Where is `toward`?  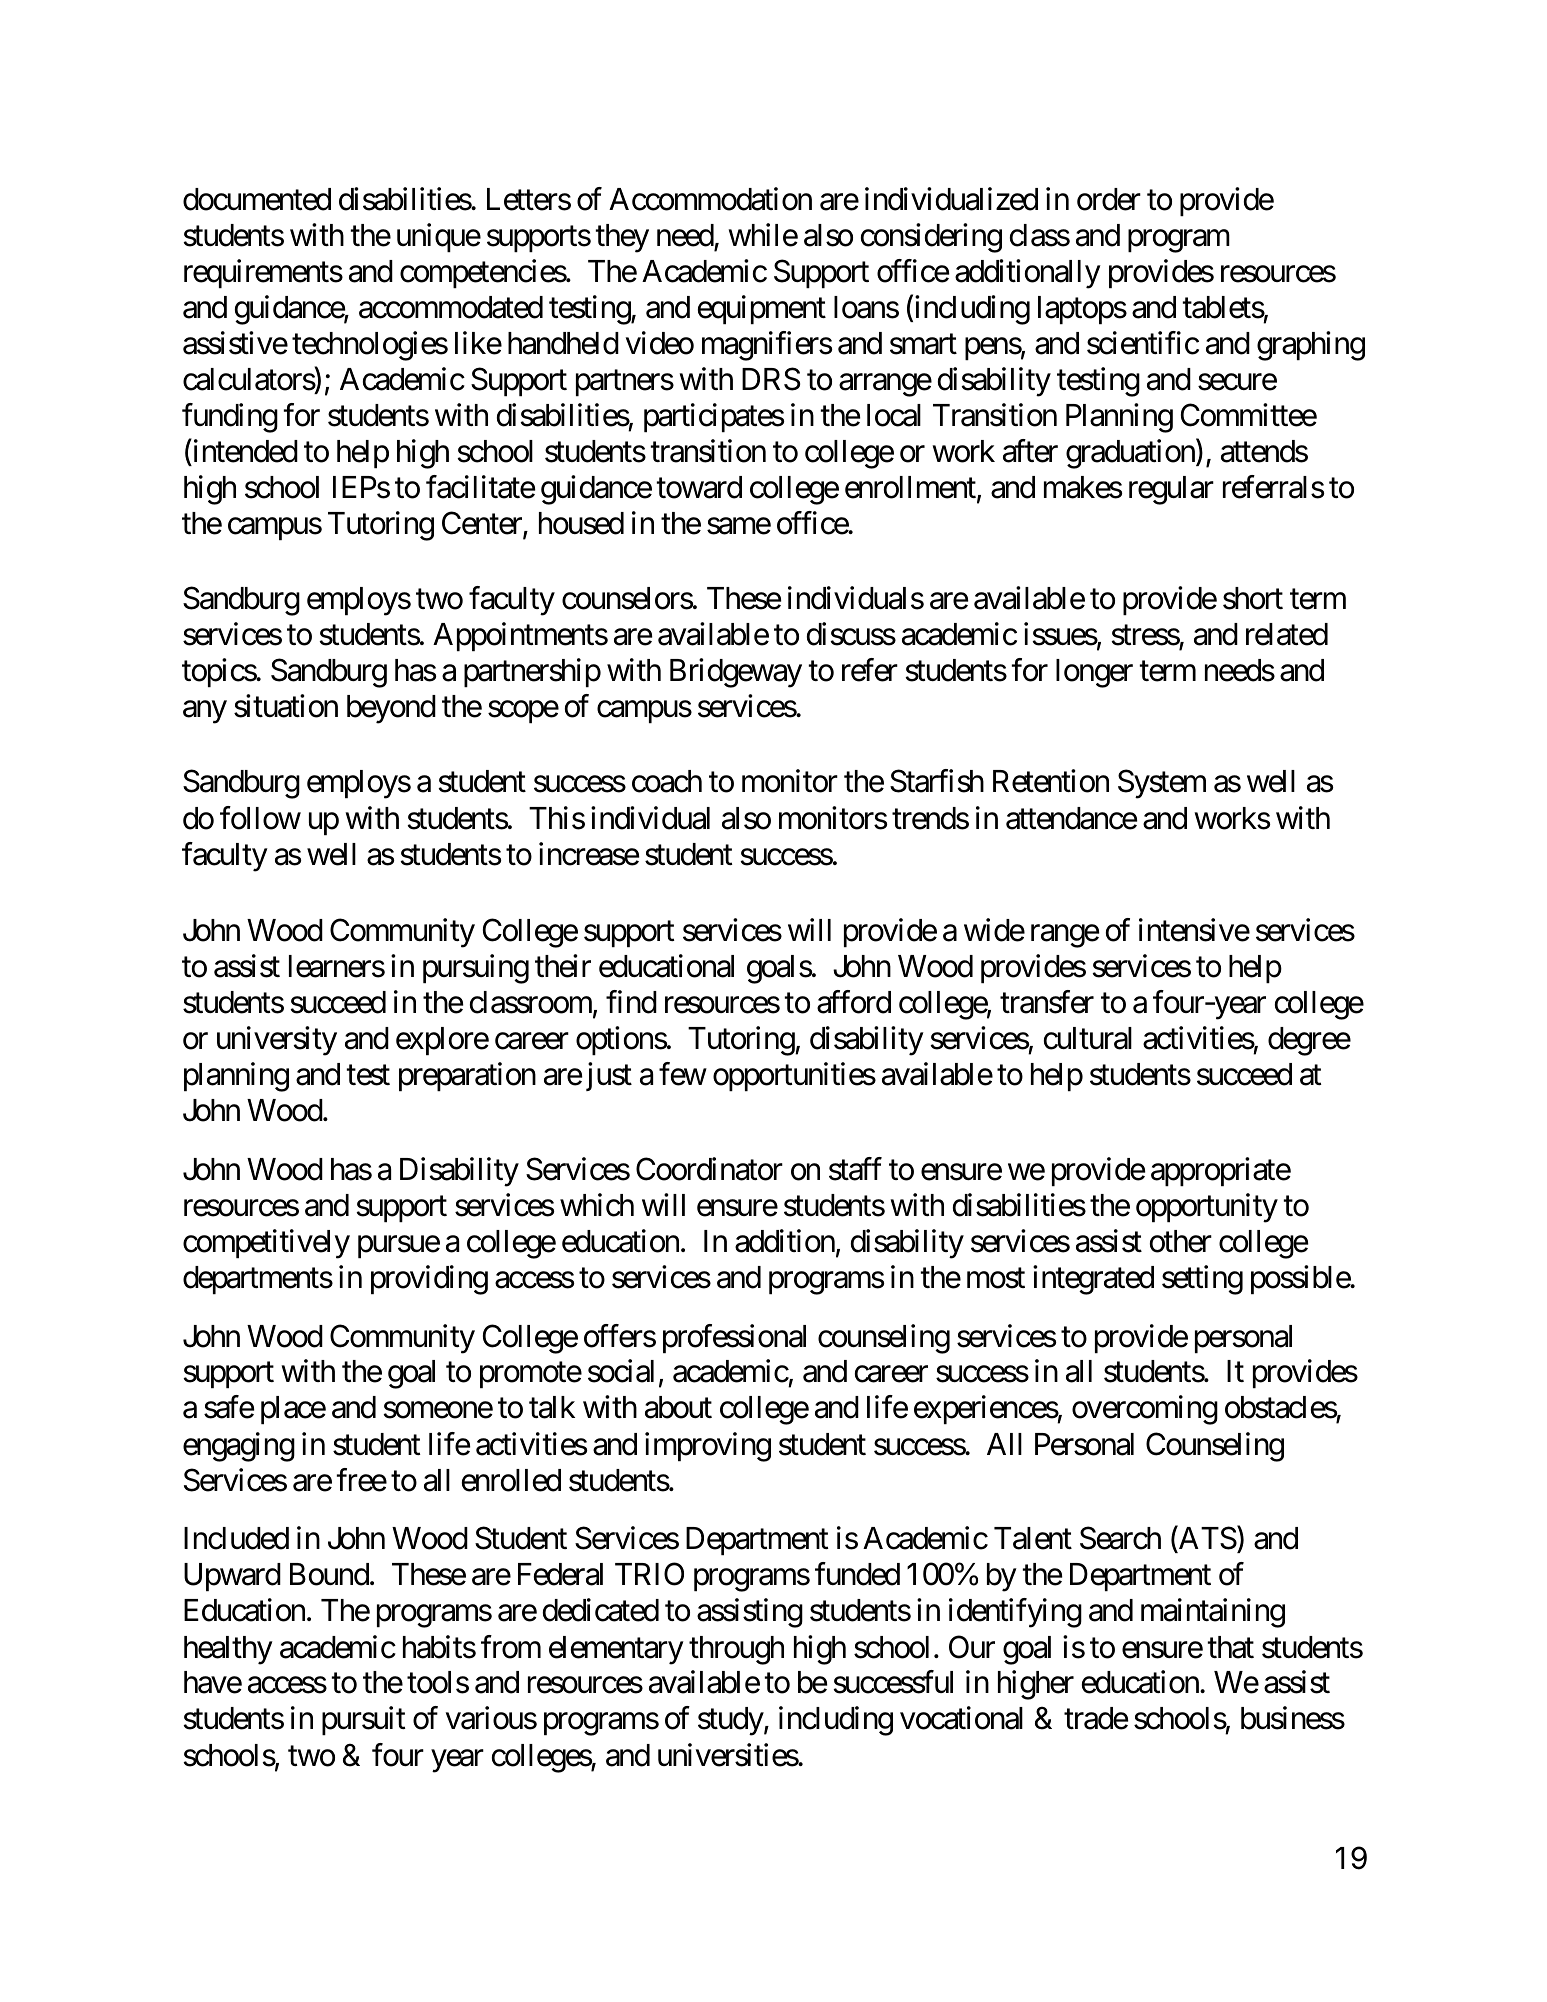 toward is located at coordinates (699, 487).
